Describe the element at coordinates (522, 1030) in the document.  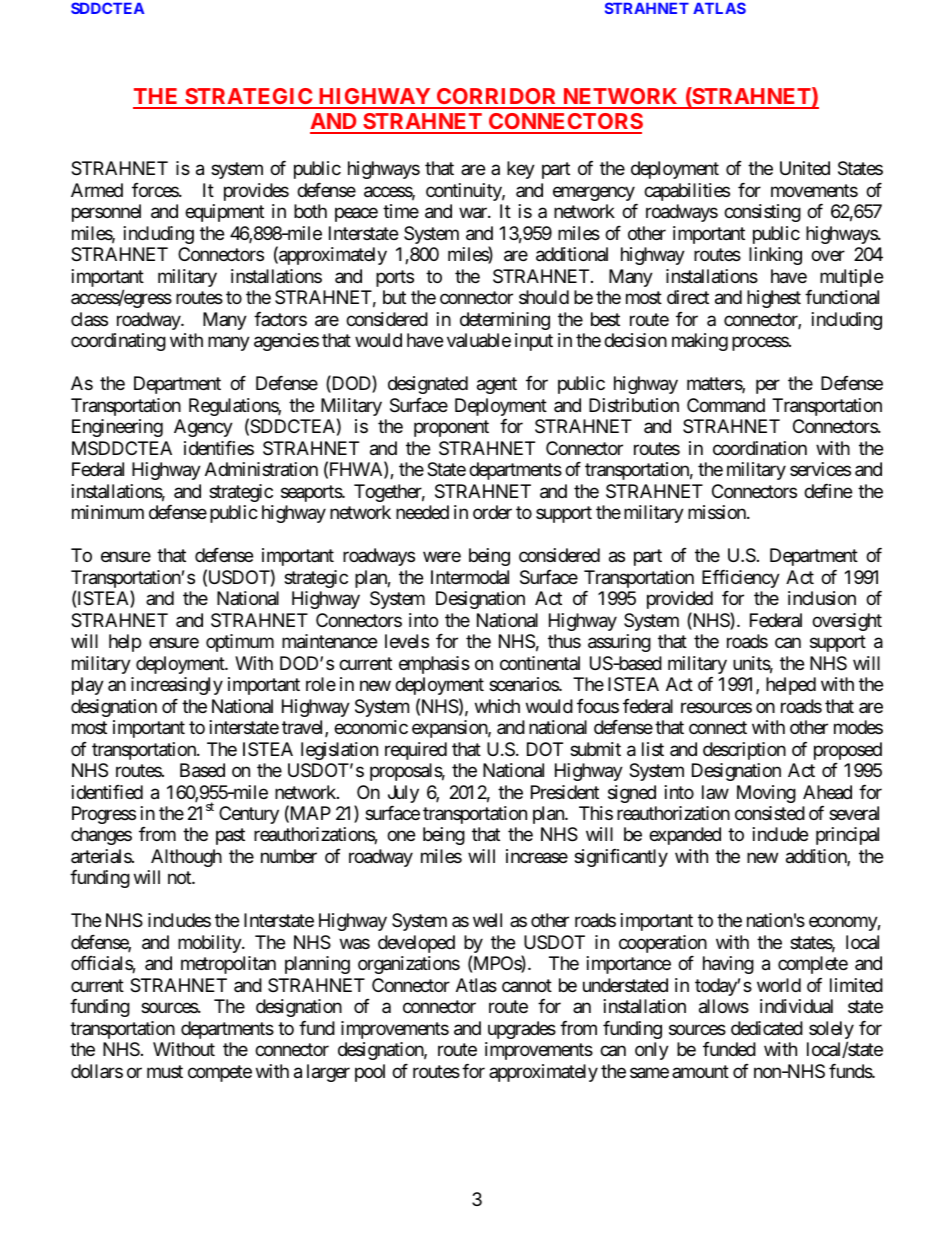
I see `upgrades` at that location.
